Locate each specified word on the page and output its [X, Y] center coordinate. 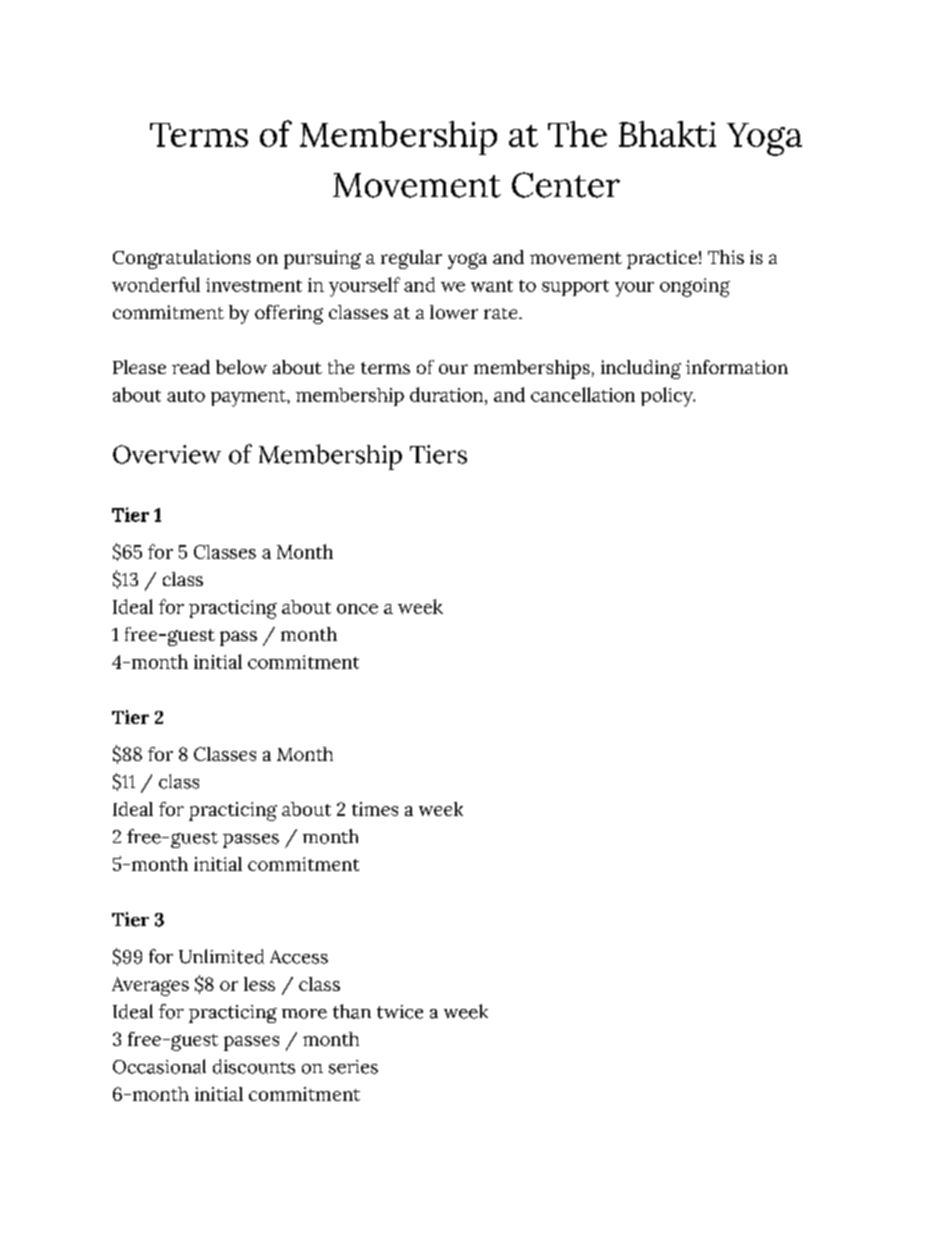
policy [668, 397]
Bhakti [667, 134]
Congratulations [182, 259]
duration [448, 394]
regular [411, 259]
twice [400, 1012]
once [357, 609]
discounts [254, 1066]
